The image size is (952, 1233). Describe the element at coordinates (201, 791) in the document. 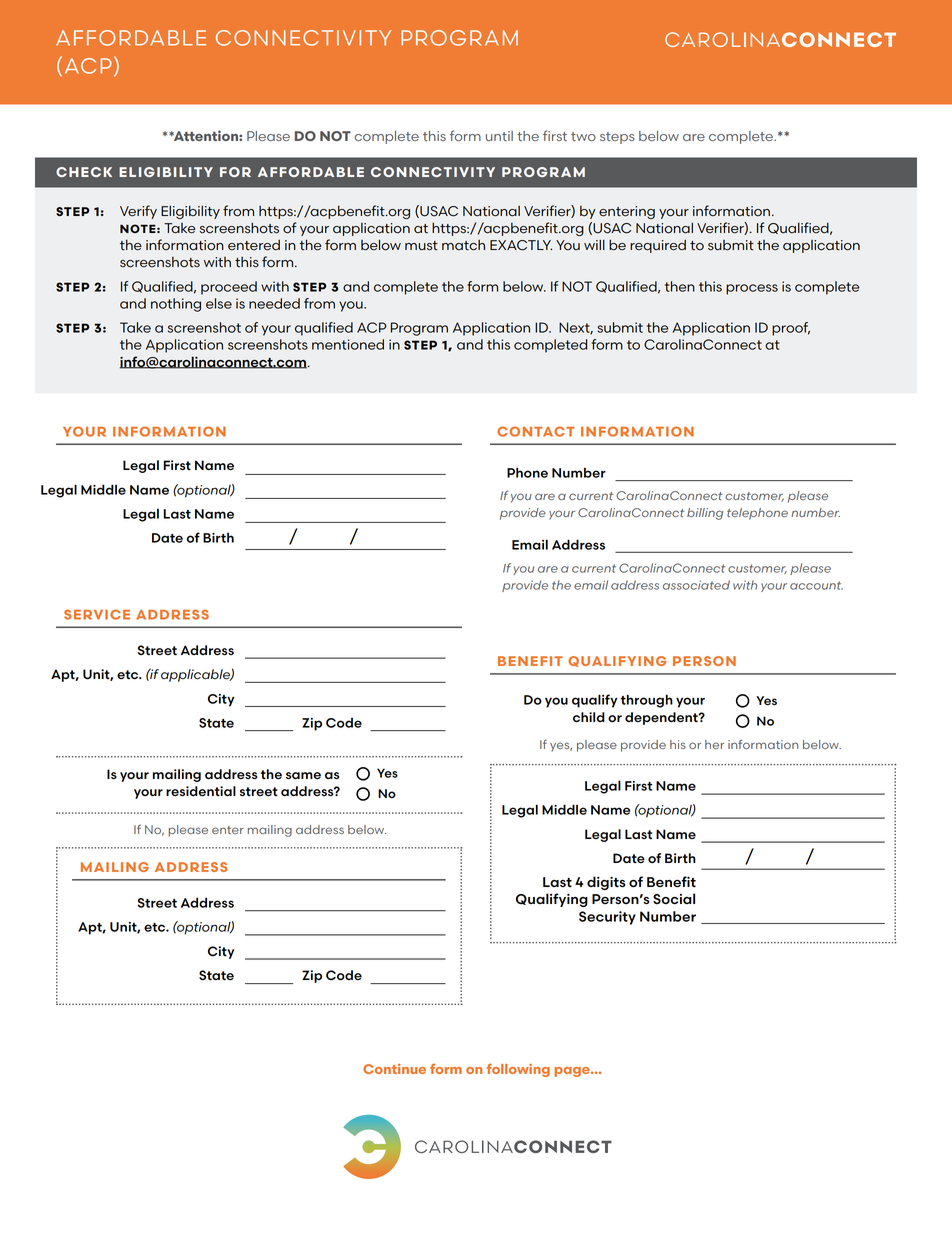

I see `residential` at that location.
